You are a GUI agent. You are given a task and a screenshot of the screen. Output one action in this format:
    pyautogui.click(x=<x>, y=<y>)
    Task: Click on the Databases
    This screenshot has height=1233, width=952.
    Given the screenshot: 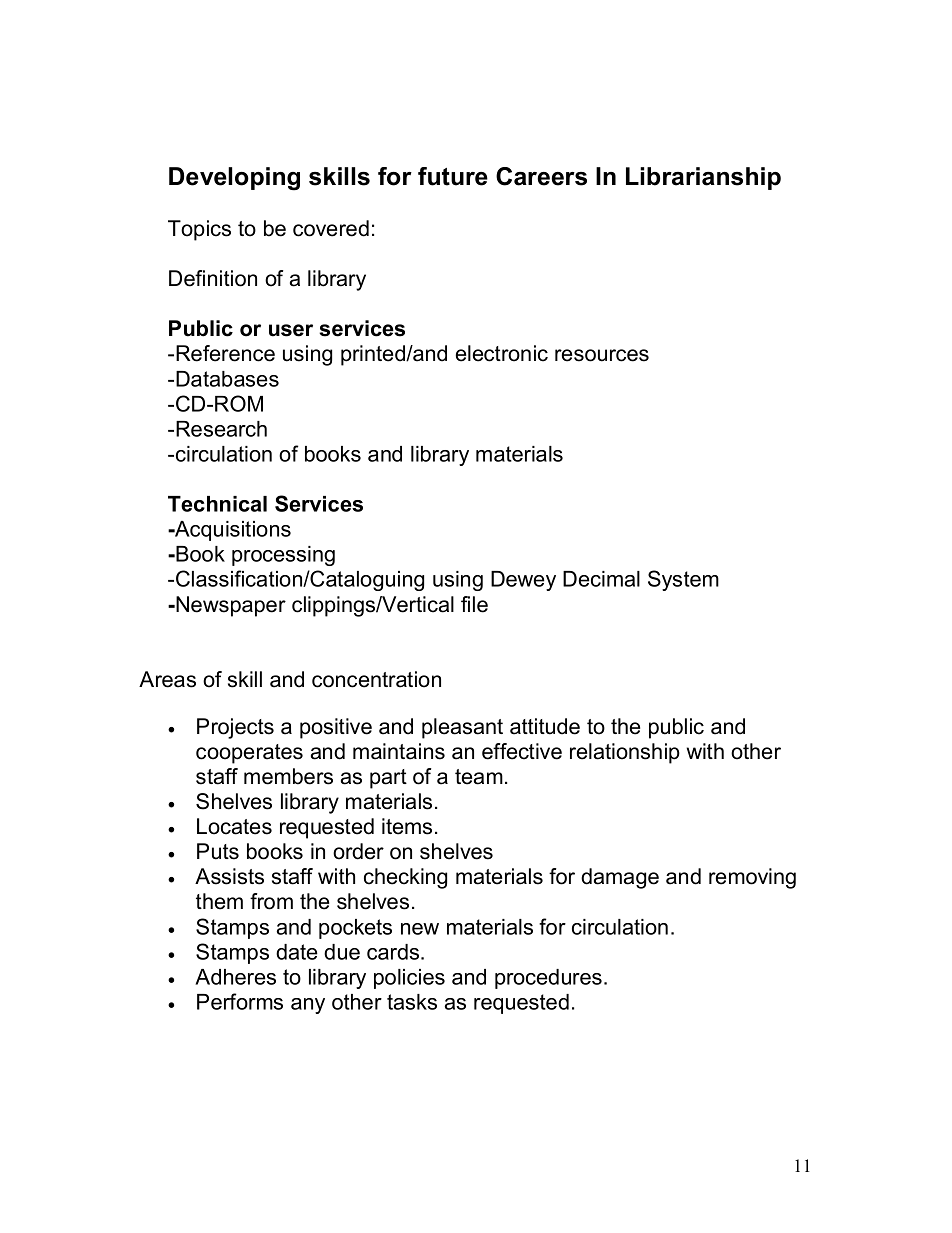 What is the action you would take?
    pyautogui.click(x=227, y=379)
